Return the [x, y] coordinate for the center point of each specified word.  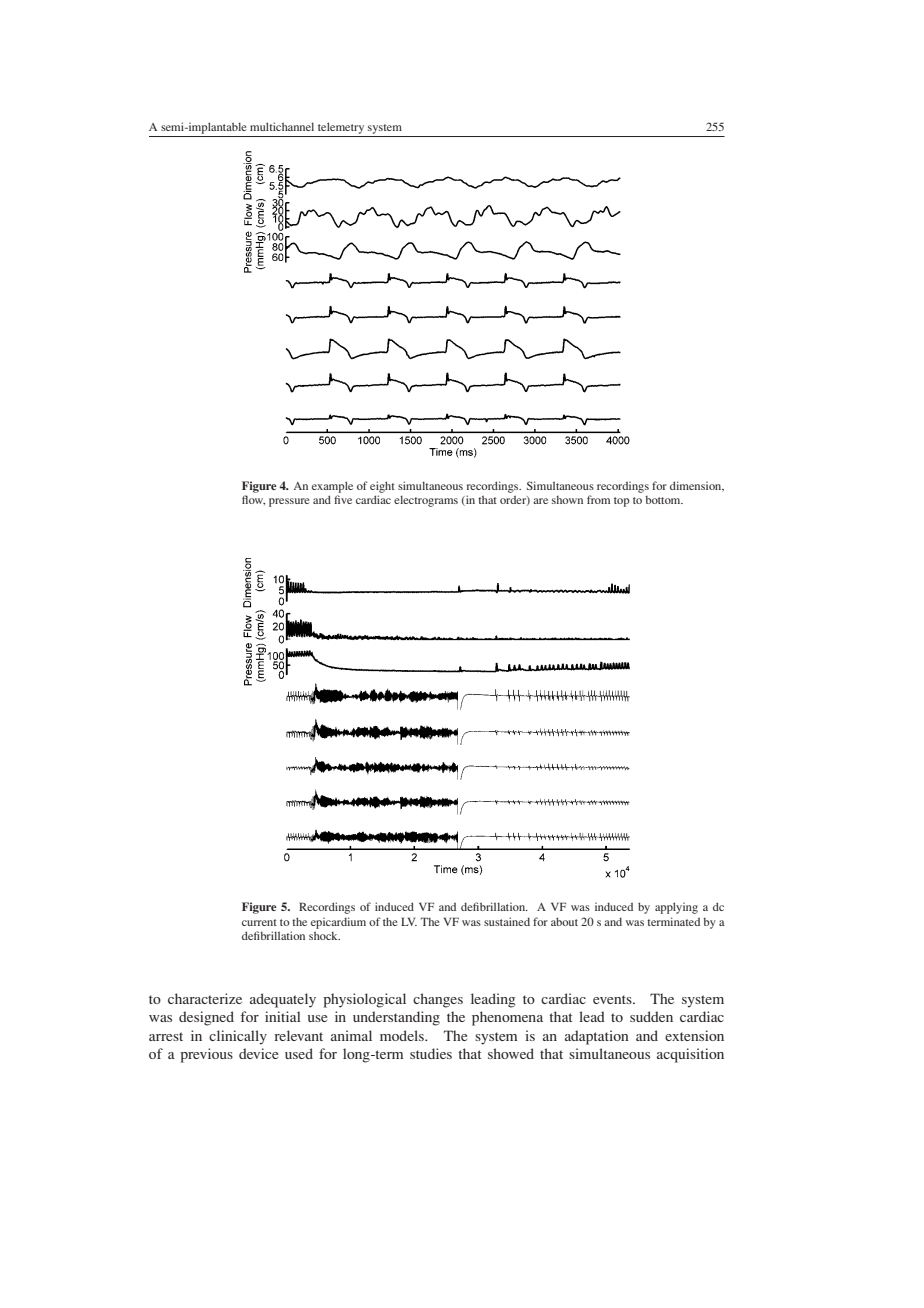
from [598, 499]
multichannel [282, 126]
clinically [238, 1037]
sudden [651, 1016]
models [403, 1035]
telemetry [341, 128]
